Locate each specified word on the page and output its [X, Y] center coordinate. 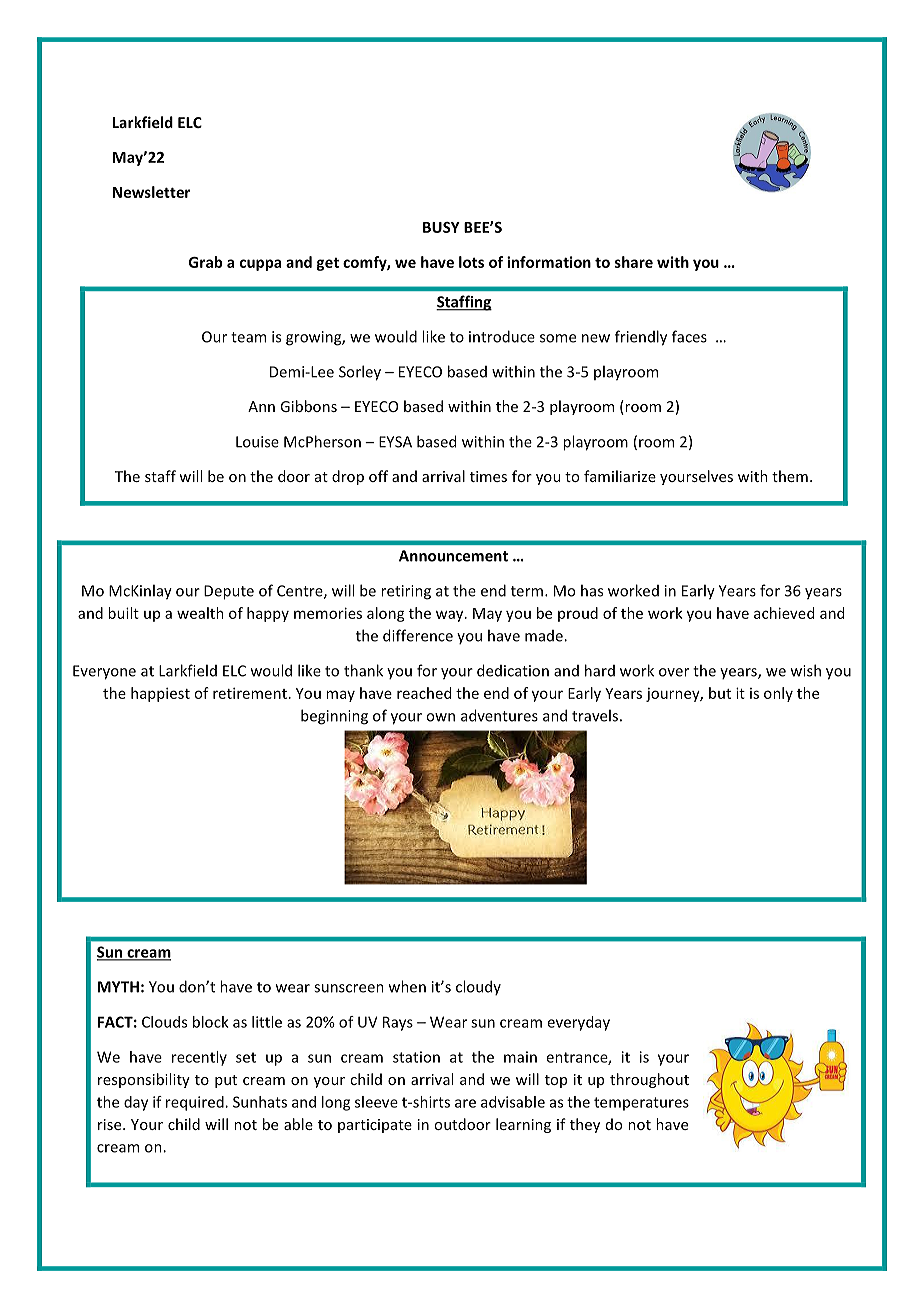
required [196, 1103]
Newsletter [151, 192]
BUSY [441, 227]
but [720, 693]
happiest [160, 694]
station [416, 1057]
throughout [649, 1080]
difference [418, 635]
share [634, 262]
